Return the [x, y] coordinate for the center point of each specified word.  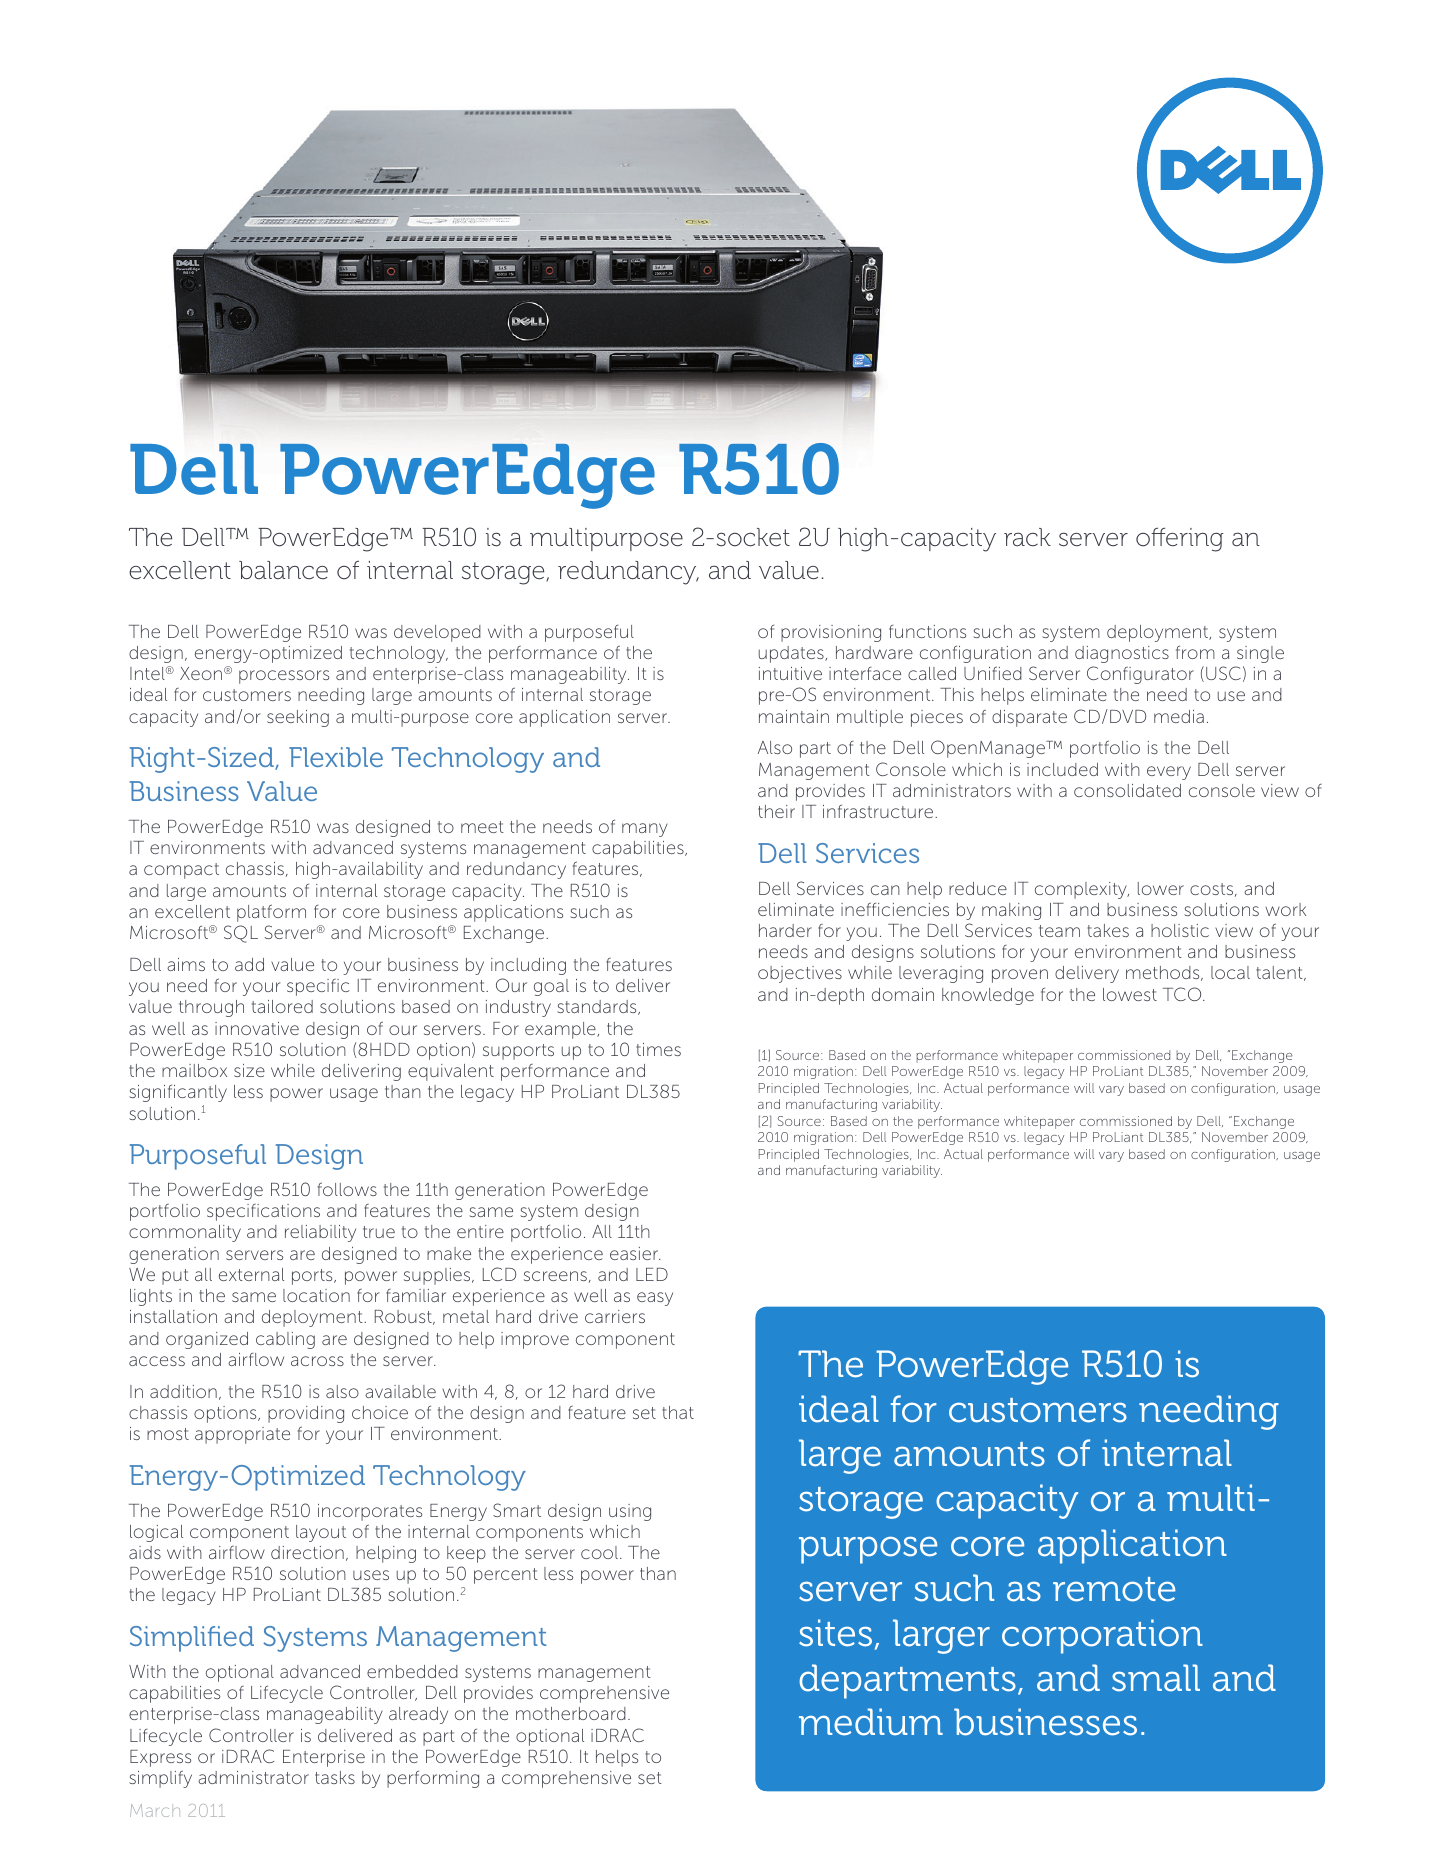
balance [283, 570]
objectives [800, 974]
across [317, 1361]
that [678, 1412]
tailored [282, 1006]
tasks [335, 1777]
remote [1114, 1589]
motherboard [571, 1713]
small [1156, 1678]
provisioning [831, 633]
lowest [1130, 994]
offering [1180, 539]
